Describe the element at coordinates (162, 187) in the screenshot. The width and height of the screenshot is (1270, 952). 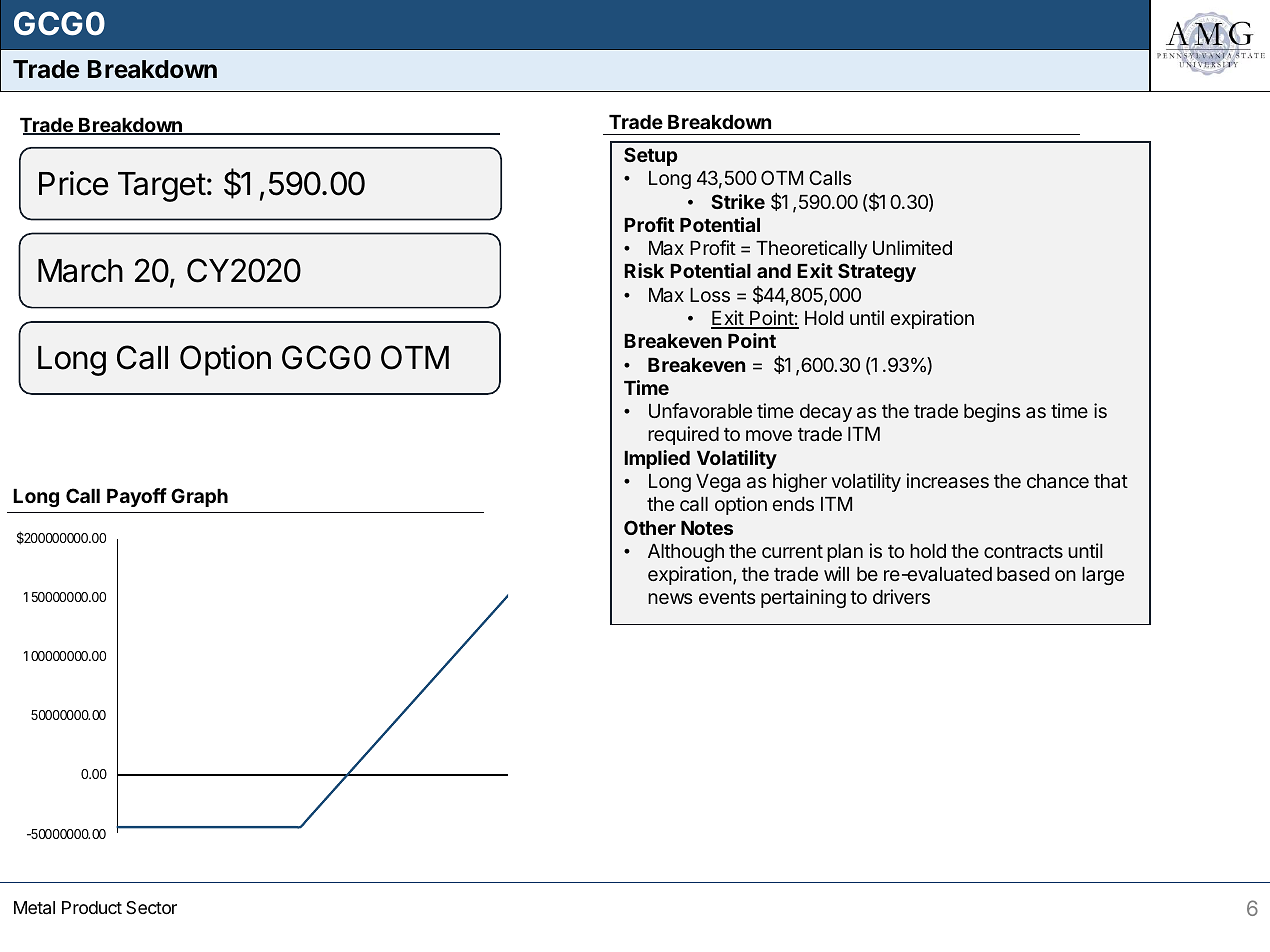
I see `Target` at that location.
